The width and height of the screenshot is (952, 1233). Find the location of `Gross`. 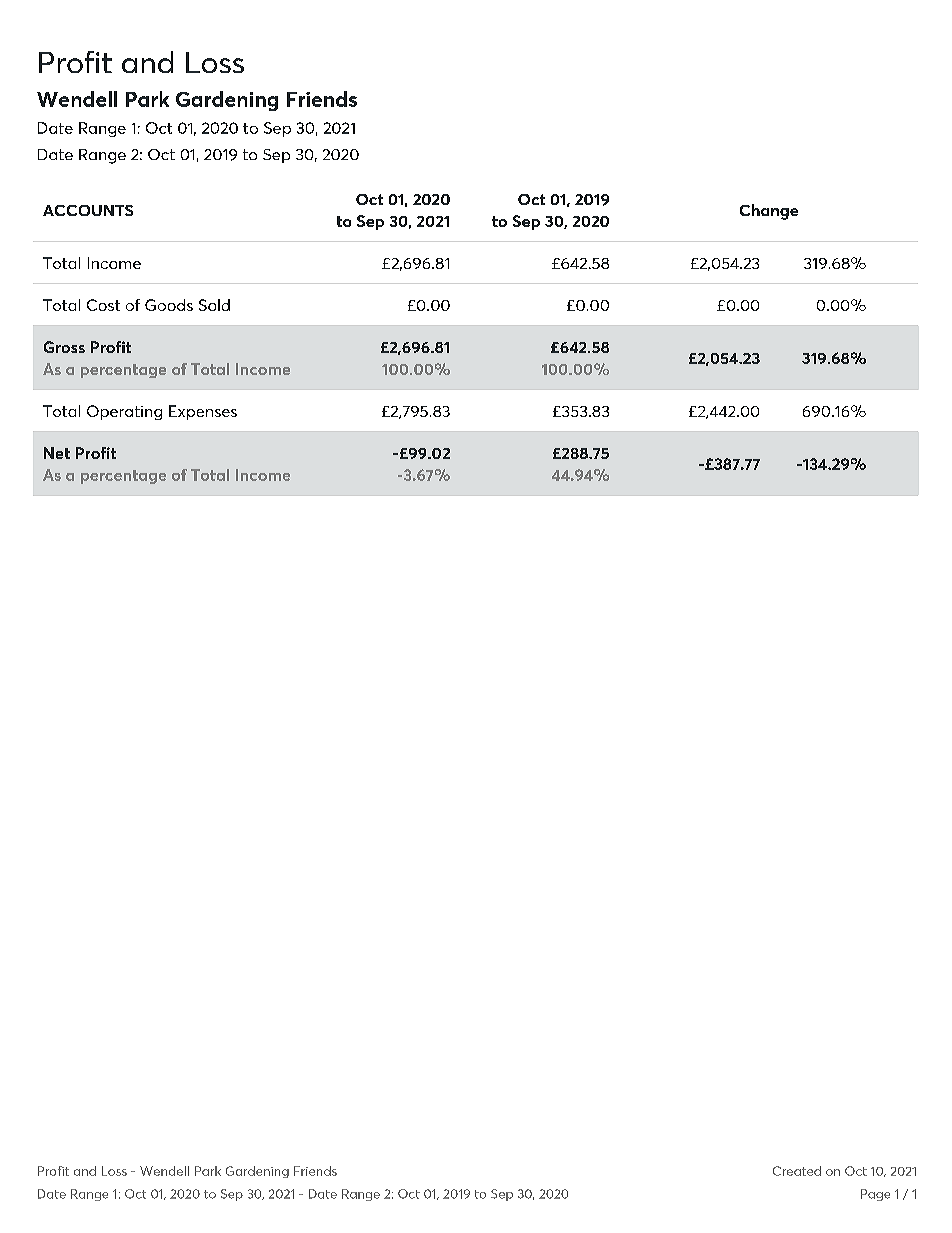

Gross is located at coordinates (64, 347).
